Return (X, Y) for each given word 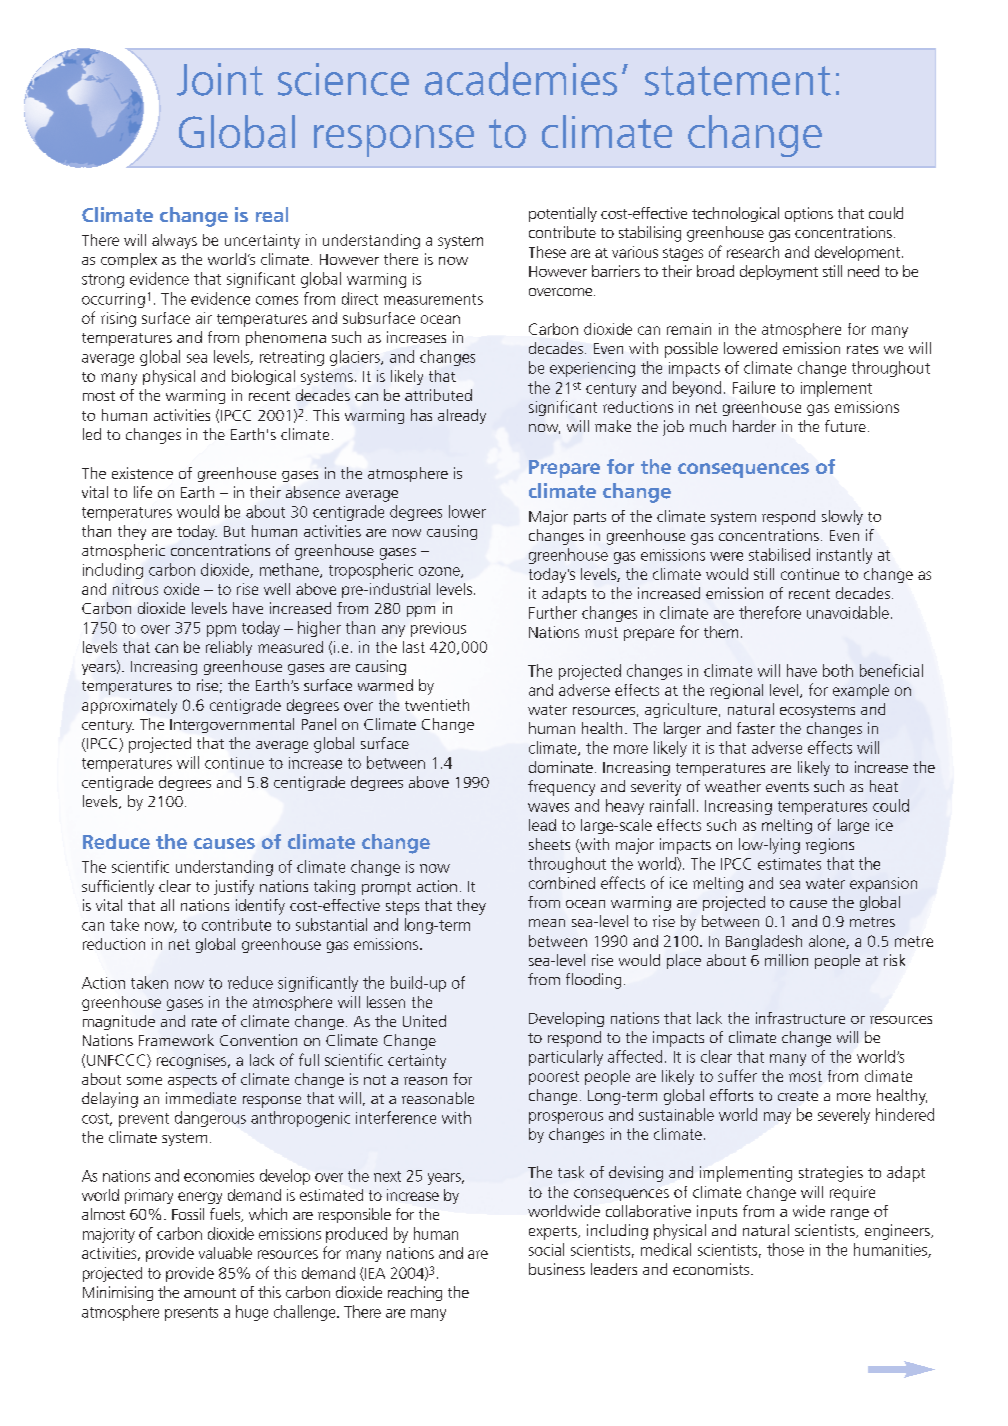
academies (521, 79)
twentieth (437, 705)
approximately (129, 706)
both (838, 670)
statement (738, 81)
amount (210, 1293)
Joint (220, 79)
